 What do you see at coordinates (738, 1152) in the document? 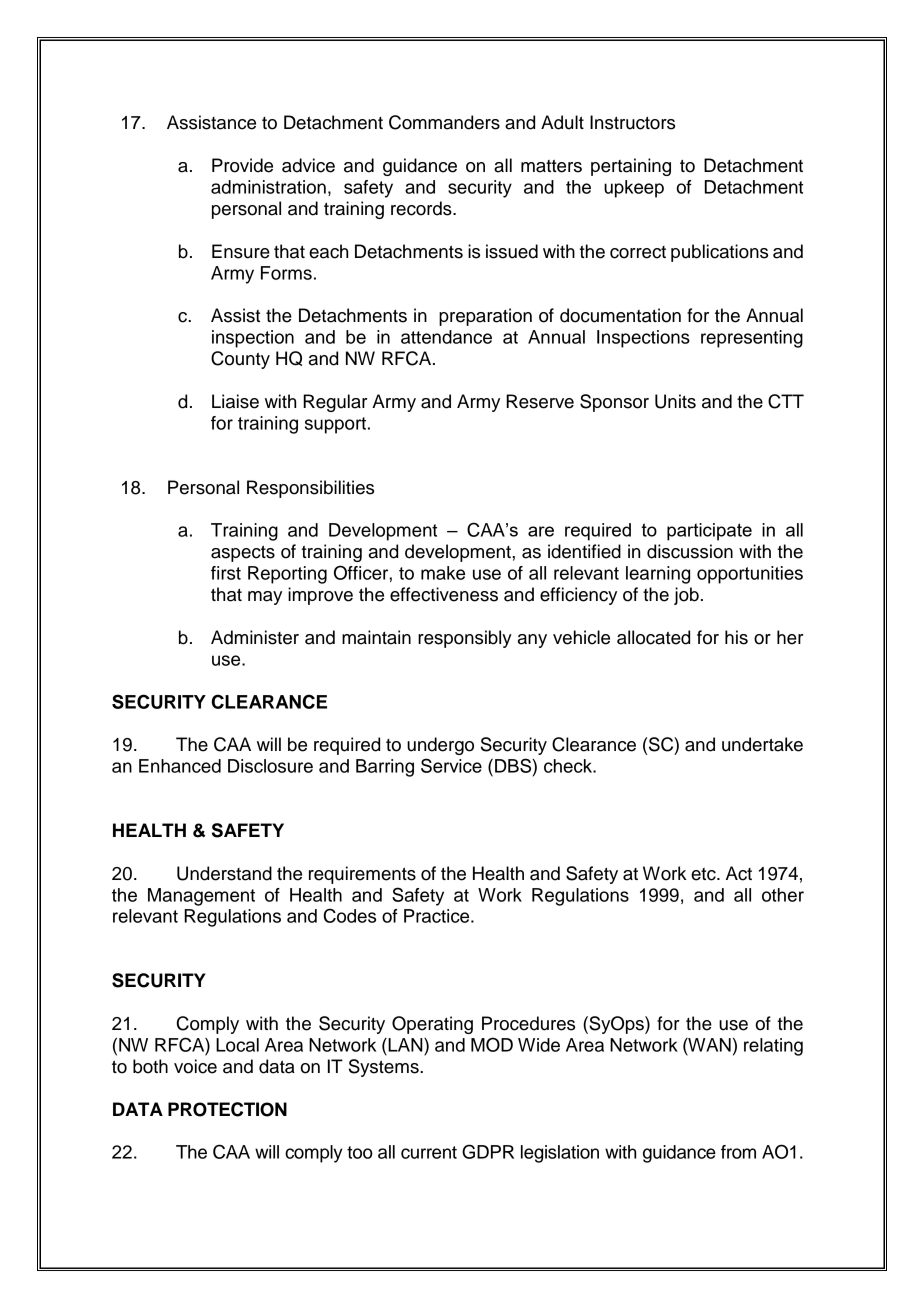
I see `from` at bounding box center [738, 1152].
